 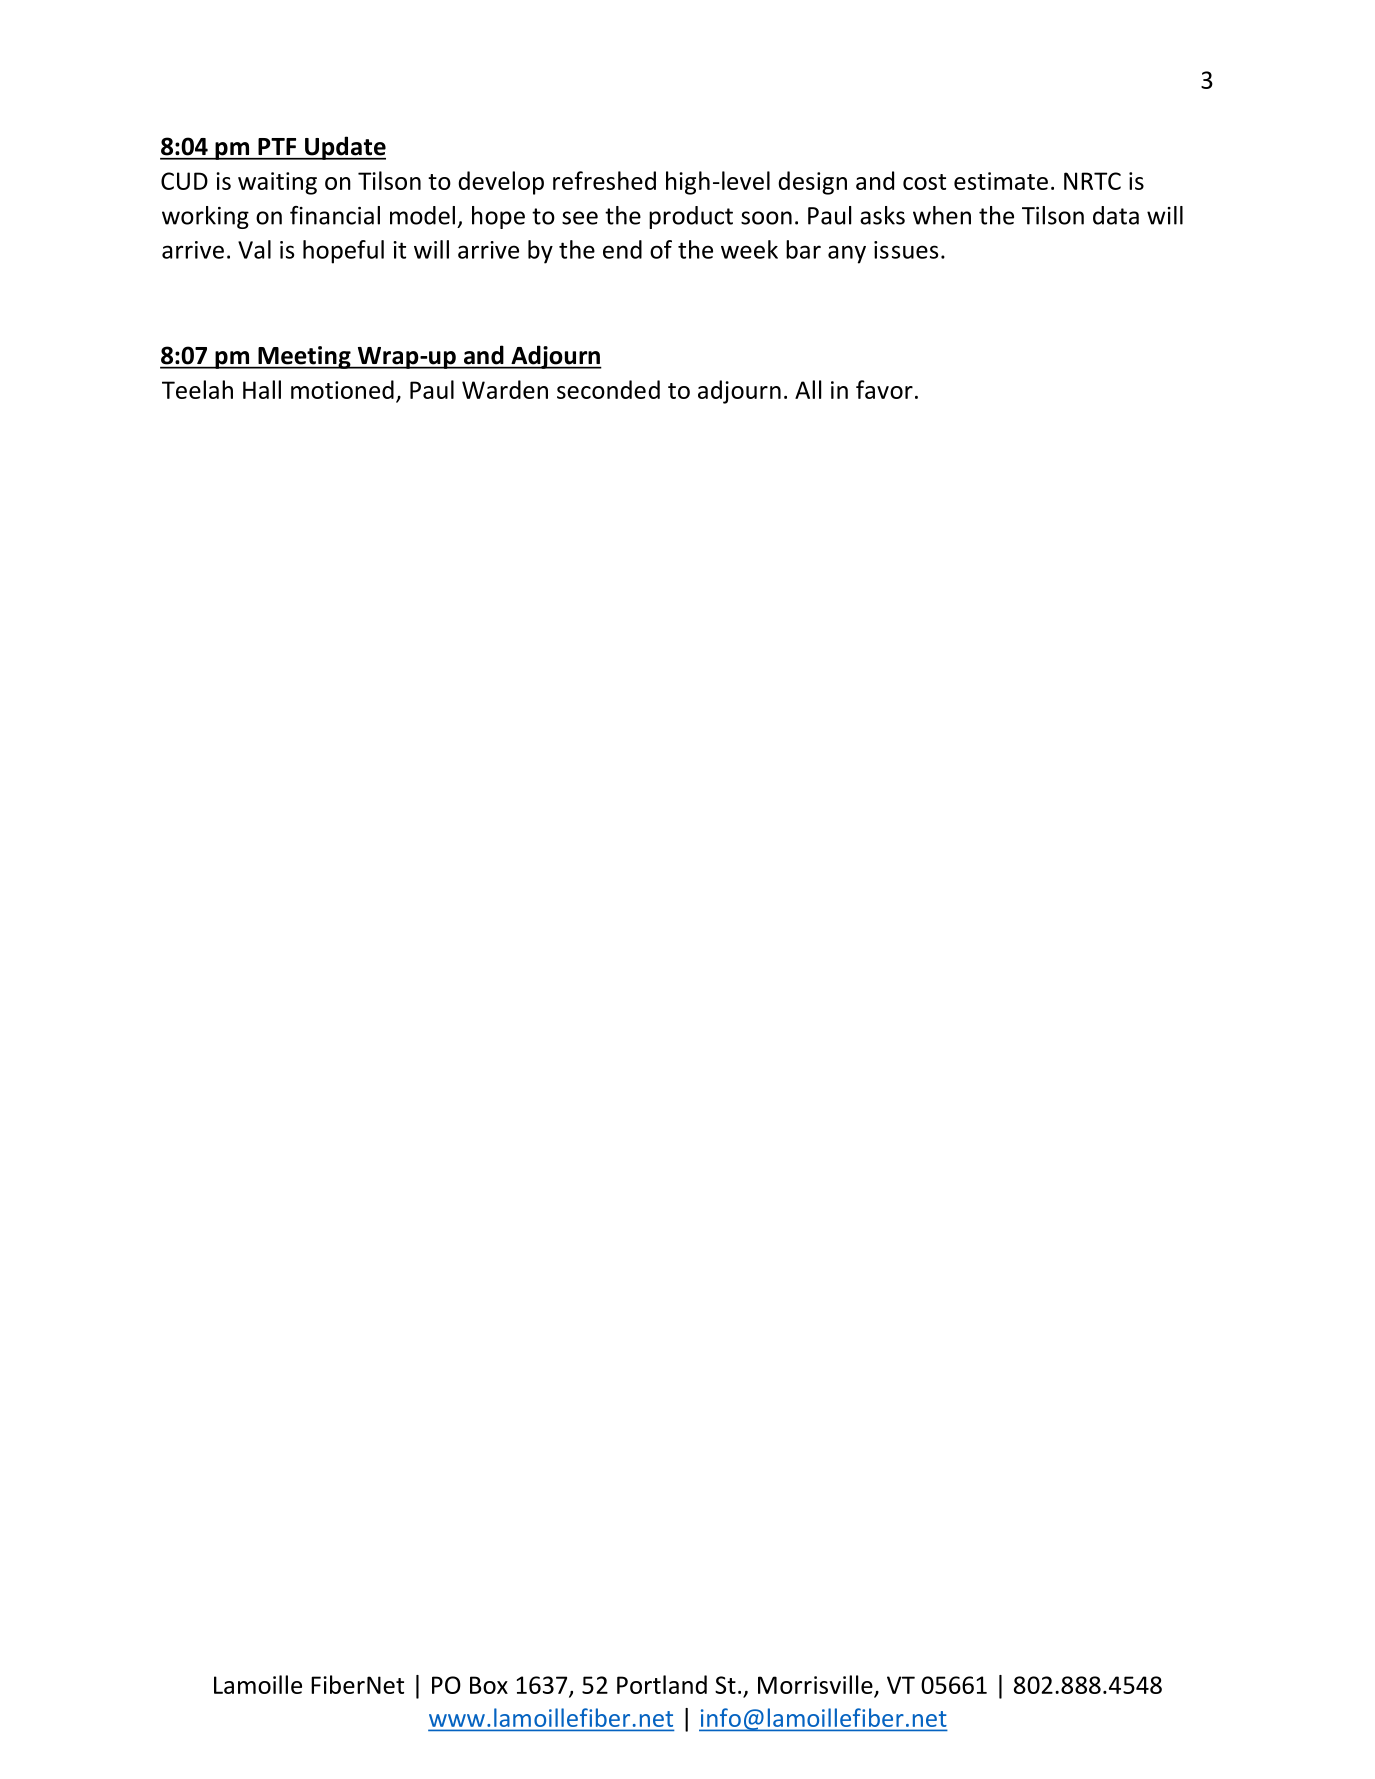 What do you see at coordinates (662, 1684) in the screenshot?
I see `Portland` at bounding box center [662, 1684].
